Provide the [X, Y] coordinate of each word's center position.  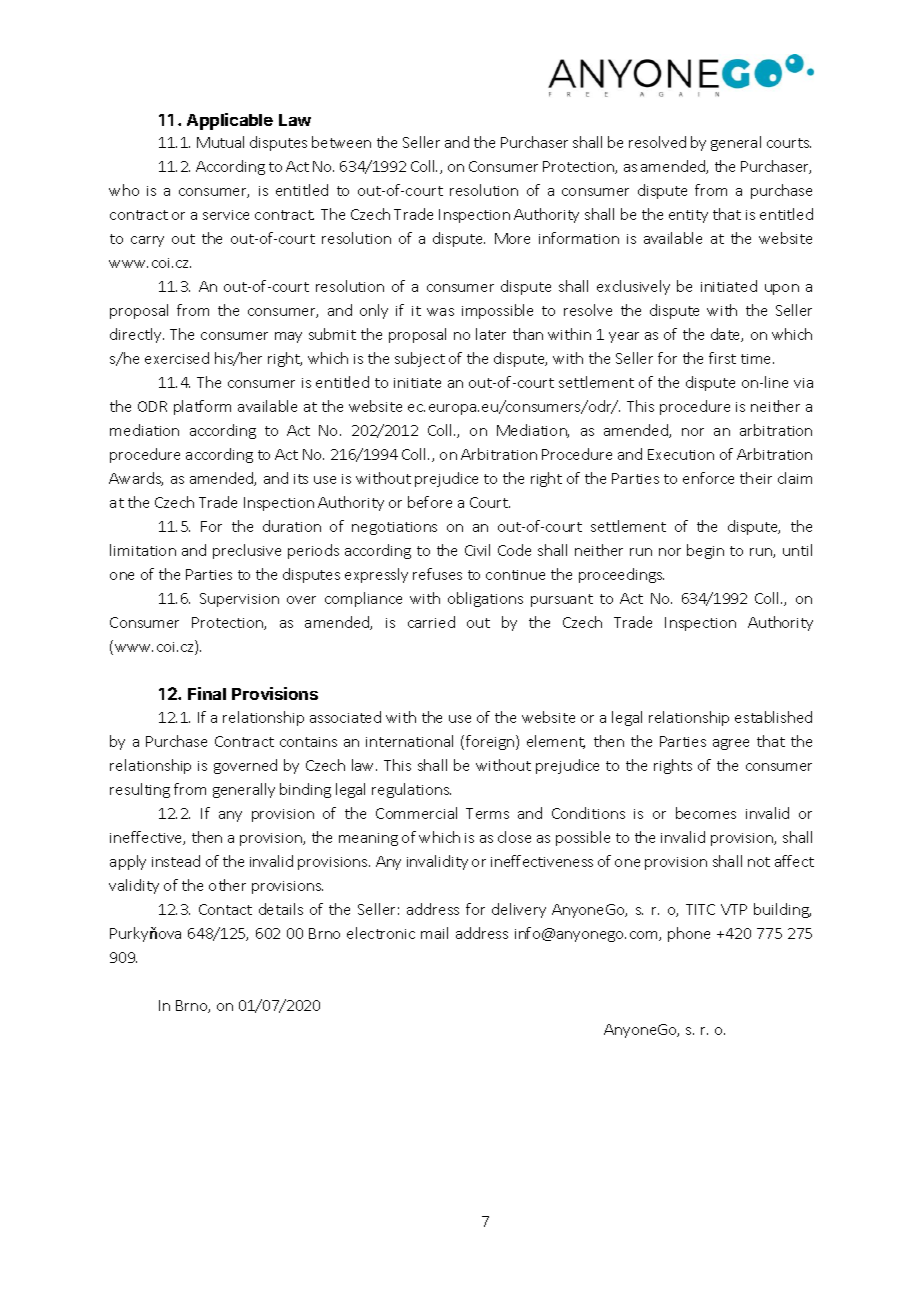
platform [202, 407]
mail [434, 933]
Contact [225, 909]
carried [431, 622]
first [722, 358]
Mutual [220, 142]
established [773, 717]
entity [688, 216]
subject [420, 359]
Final [207, 693]
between [341, 142]
